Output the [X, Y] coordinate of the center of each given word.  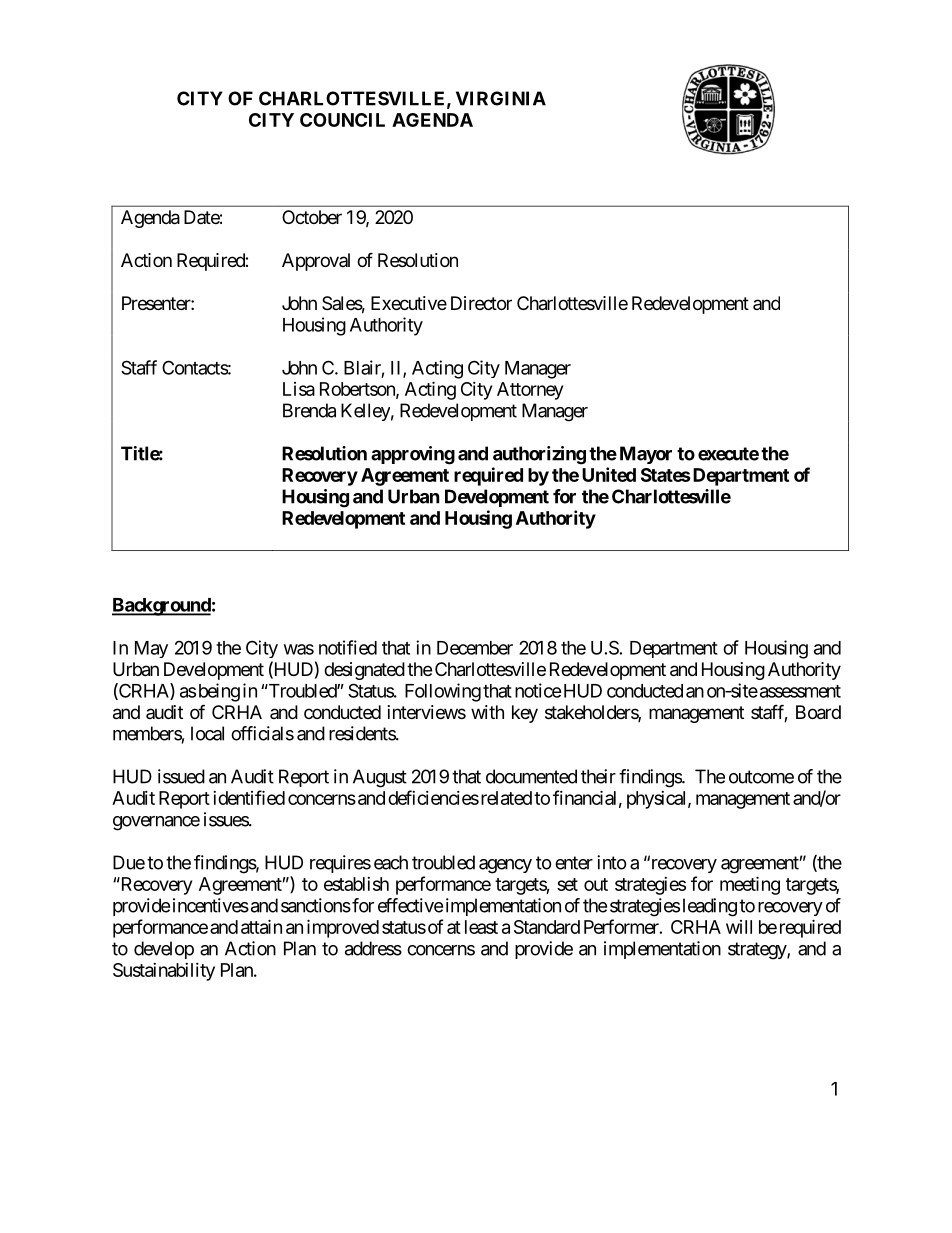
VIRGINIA [501, 98]
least [481, 927]
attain [261, 926]
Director [481, 303]
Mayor [646, 455]
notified [348, 647]
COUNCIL [342, 120]
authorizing [539, 455]
